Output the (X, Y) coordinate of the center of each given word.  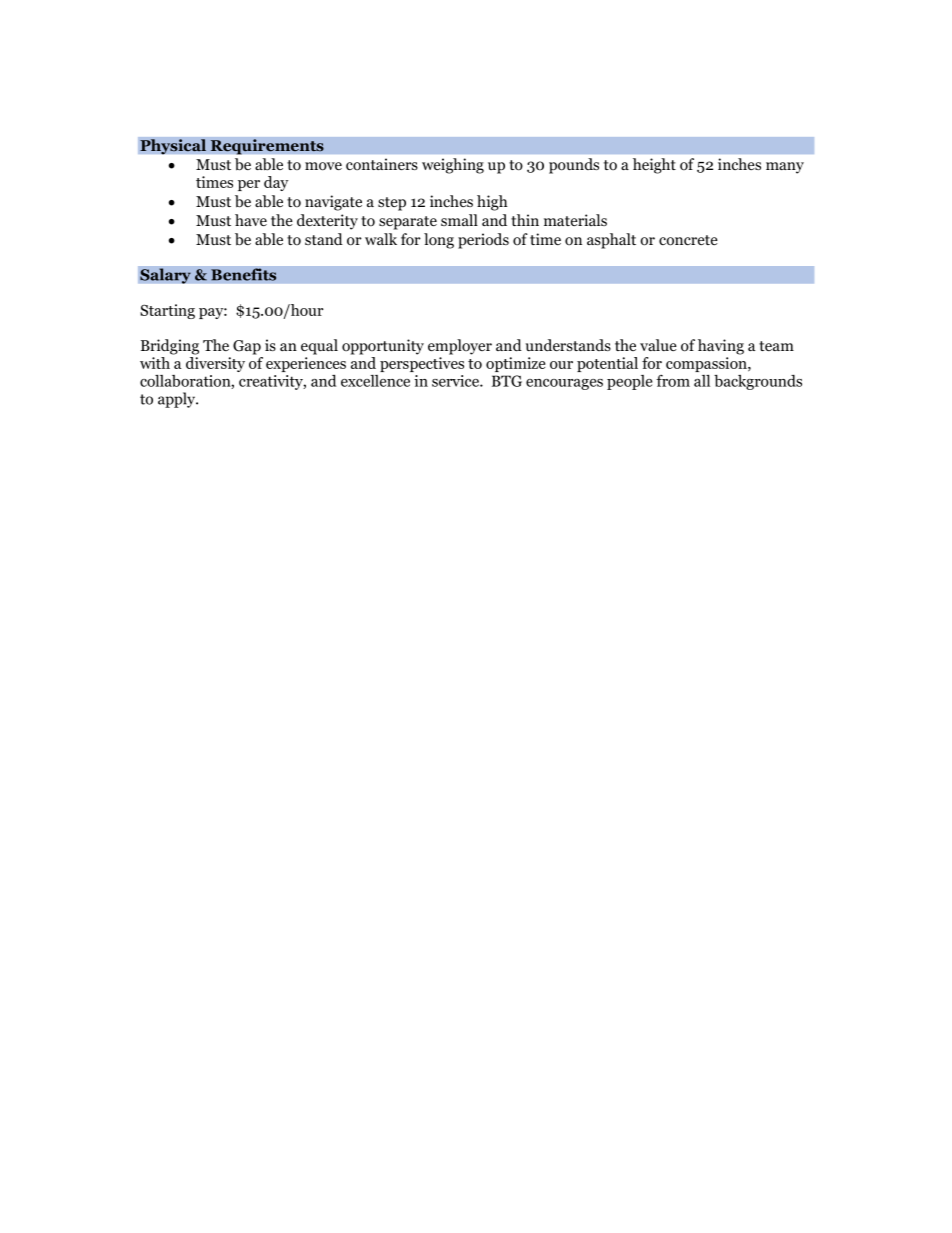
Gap (247, 347)
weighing (453, 166)
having (721, 347)
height (654, 166)
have (251, 220)
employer (460, 347)
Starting (167, 311)
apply (178, 400)
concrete (688, 240)
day (276, 183)
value (658, 345)
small (459, 220)
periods (483, 241)
